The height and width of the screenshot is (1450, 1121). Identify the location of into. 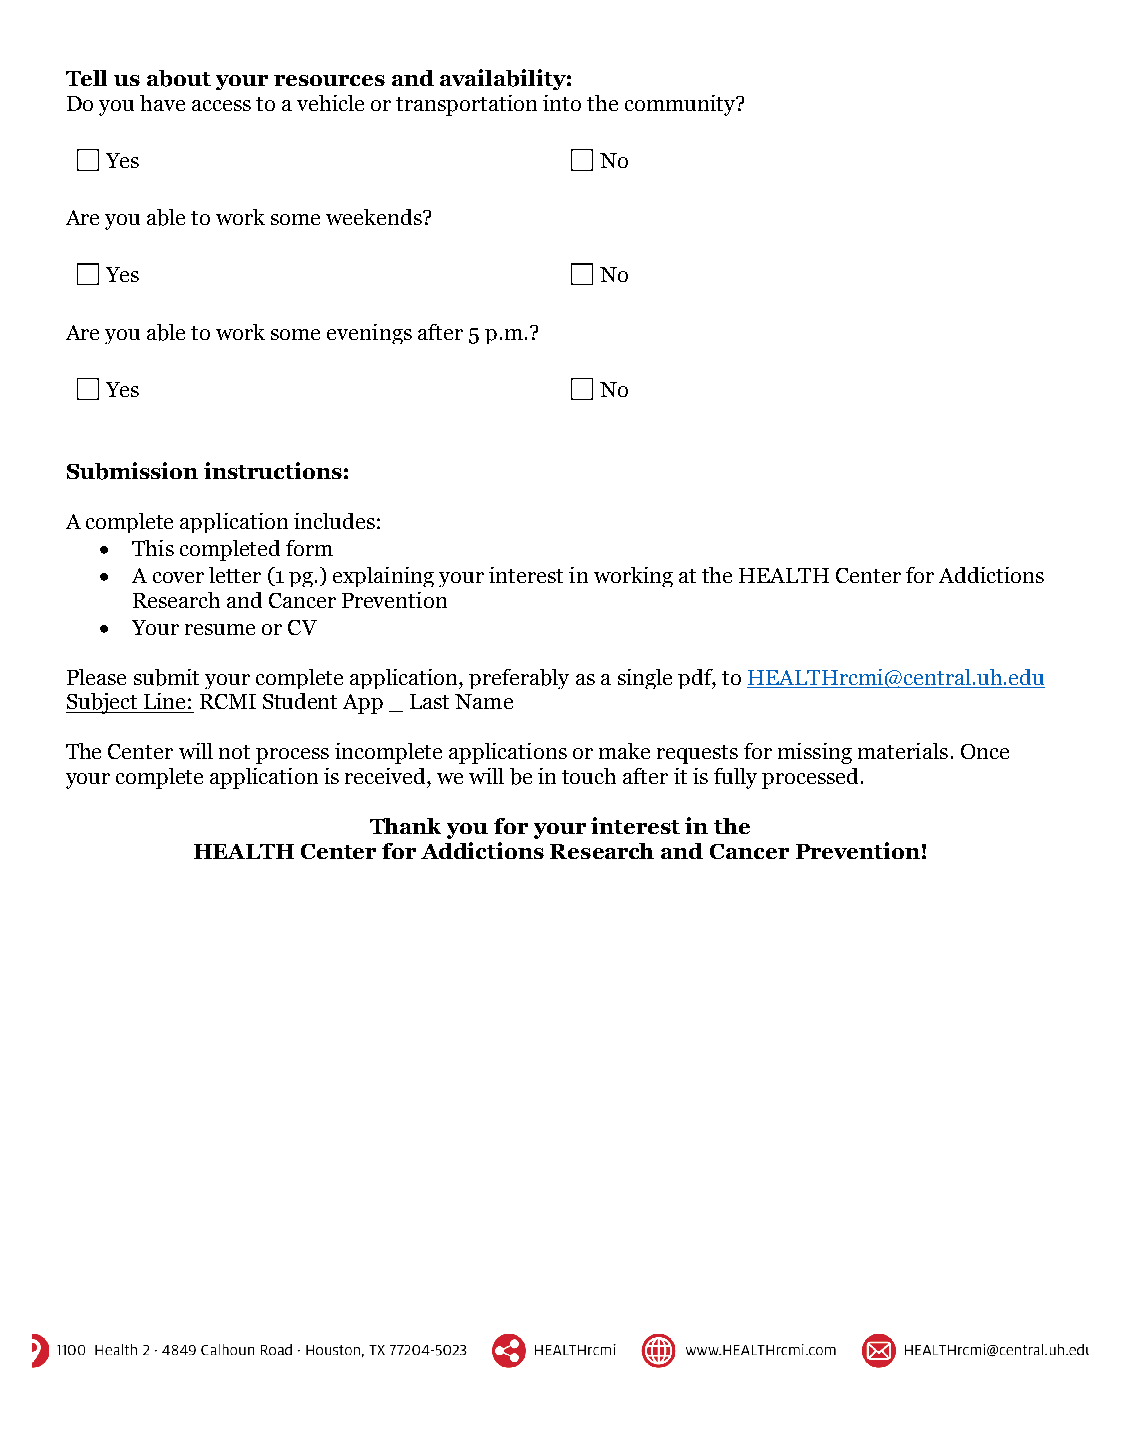
(562, 103).
